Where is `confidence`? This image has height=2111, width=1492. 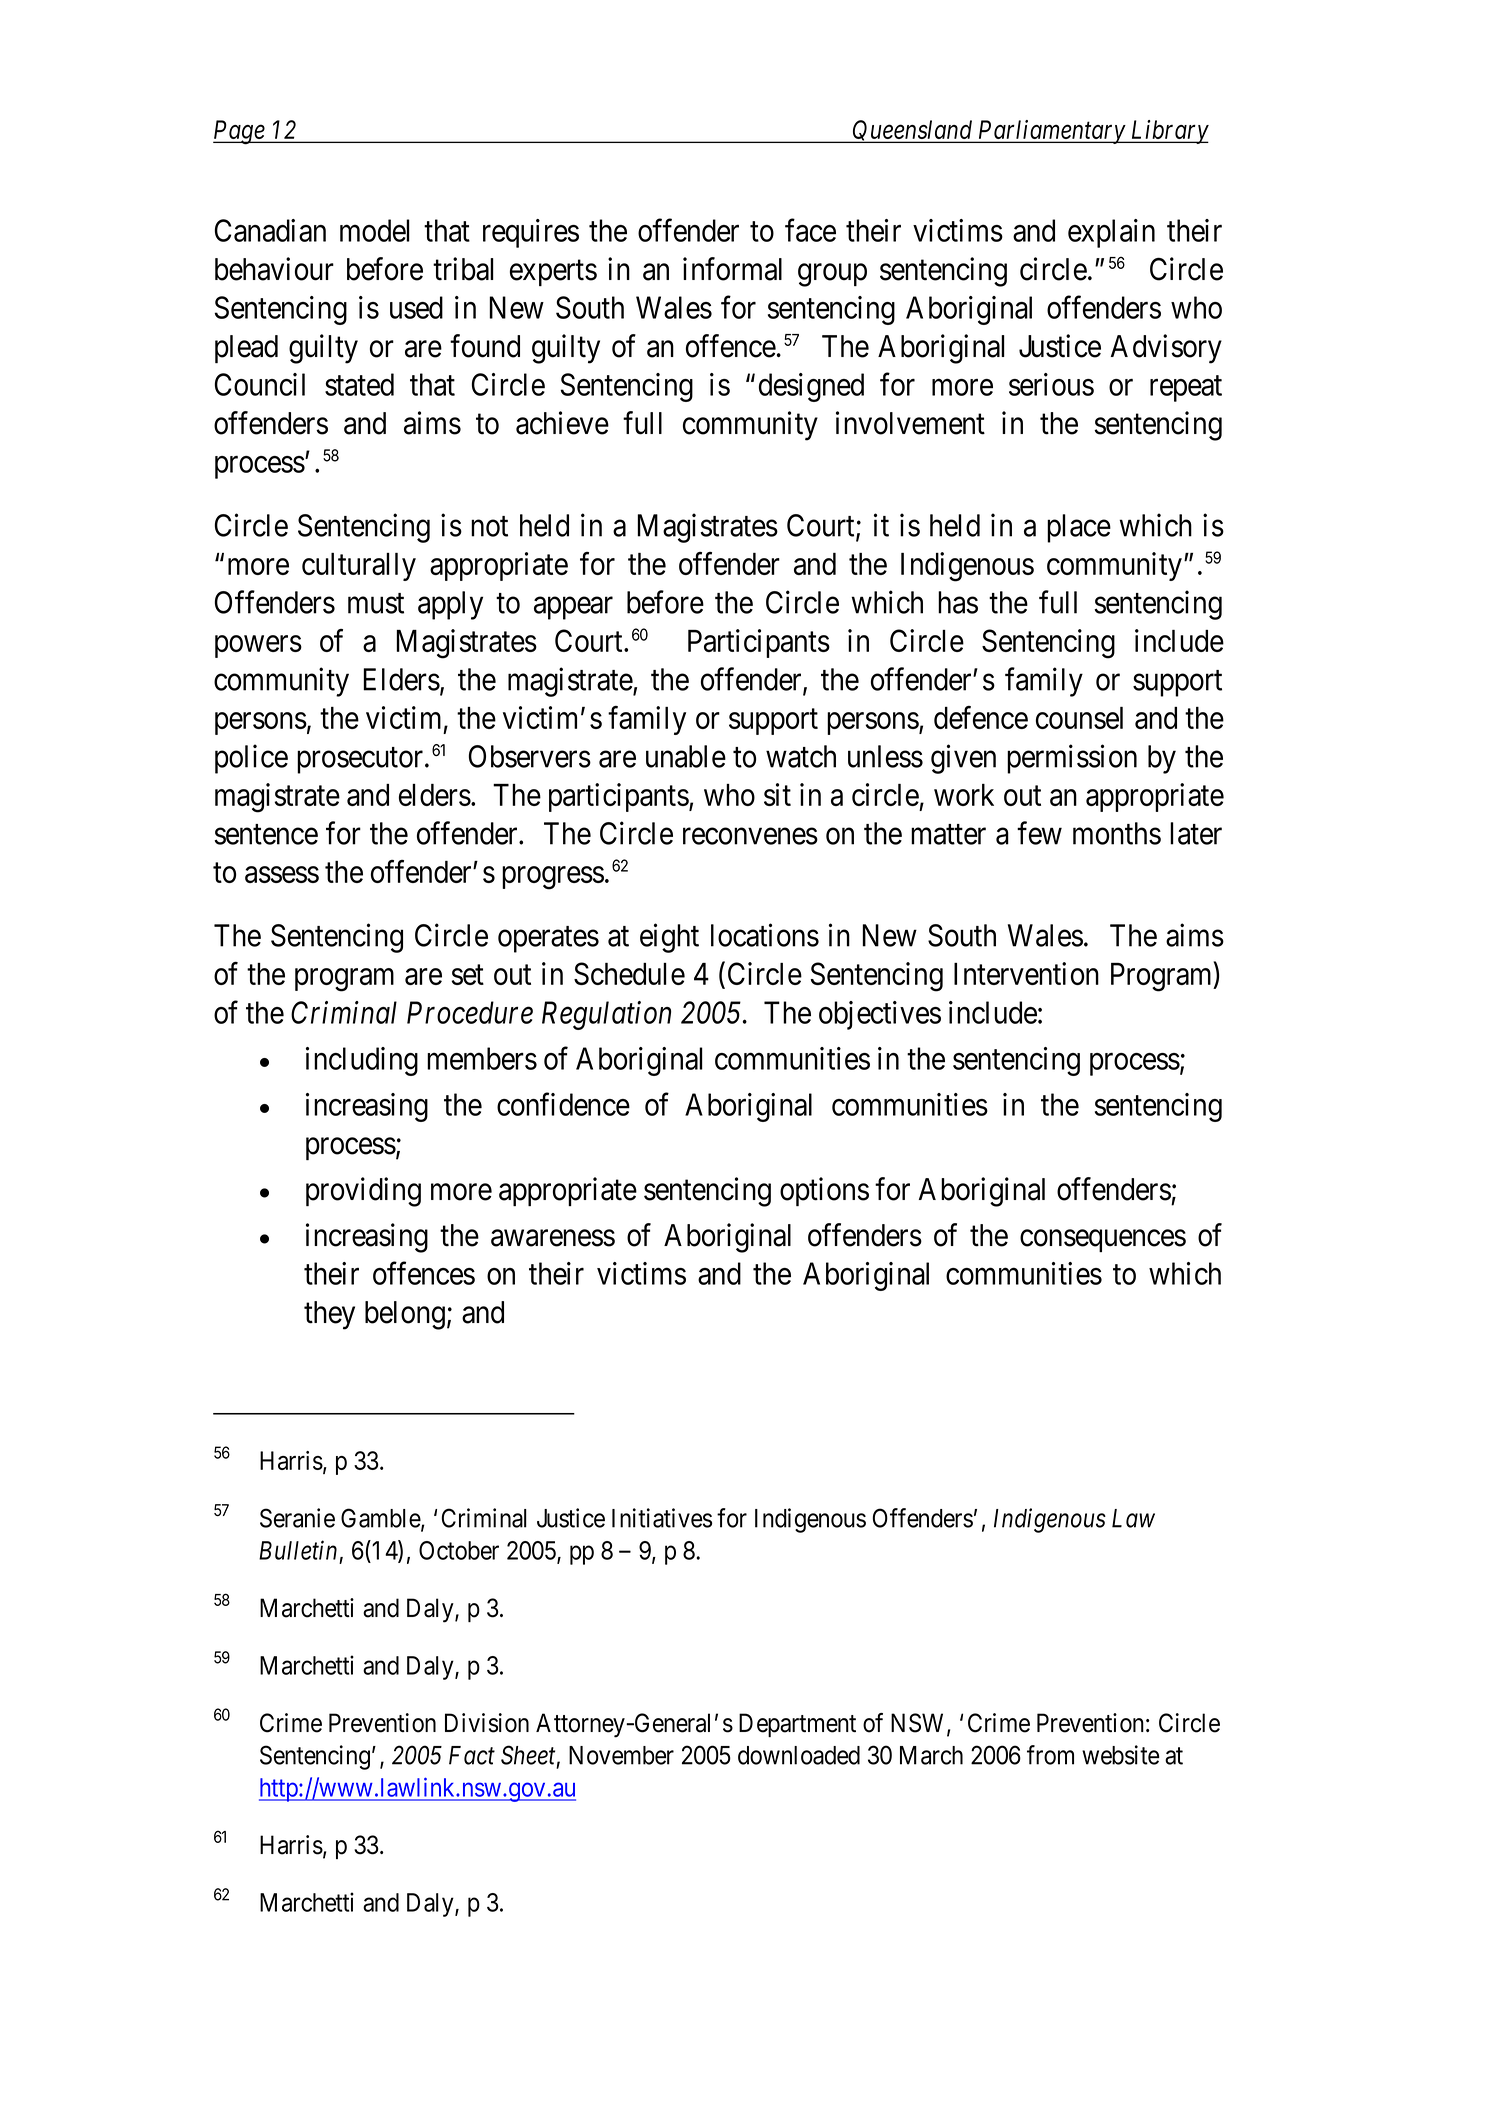 confidence is located at coordinates (563, 1104).
